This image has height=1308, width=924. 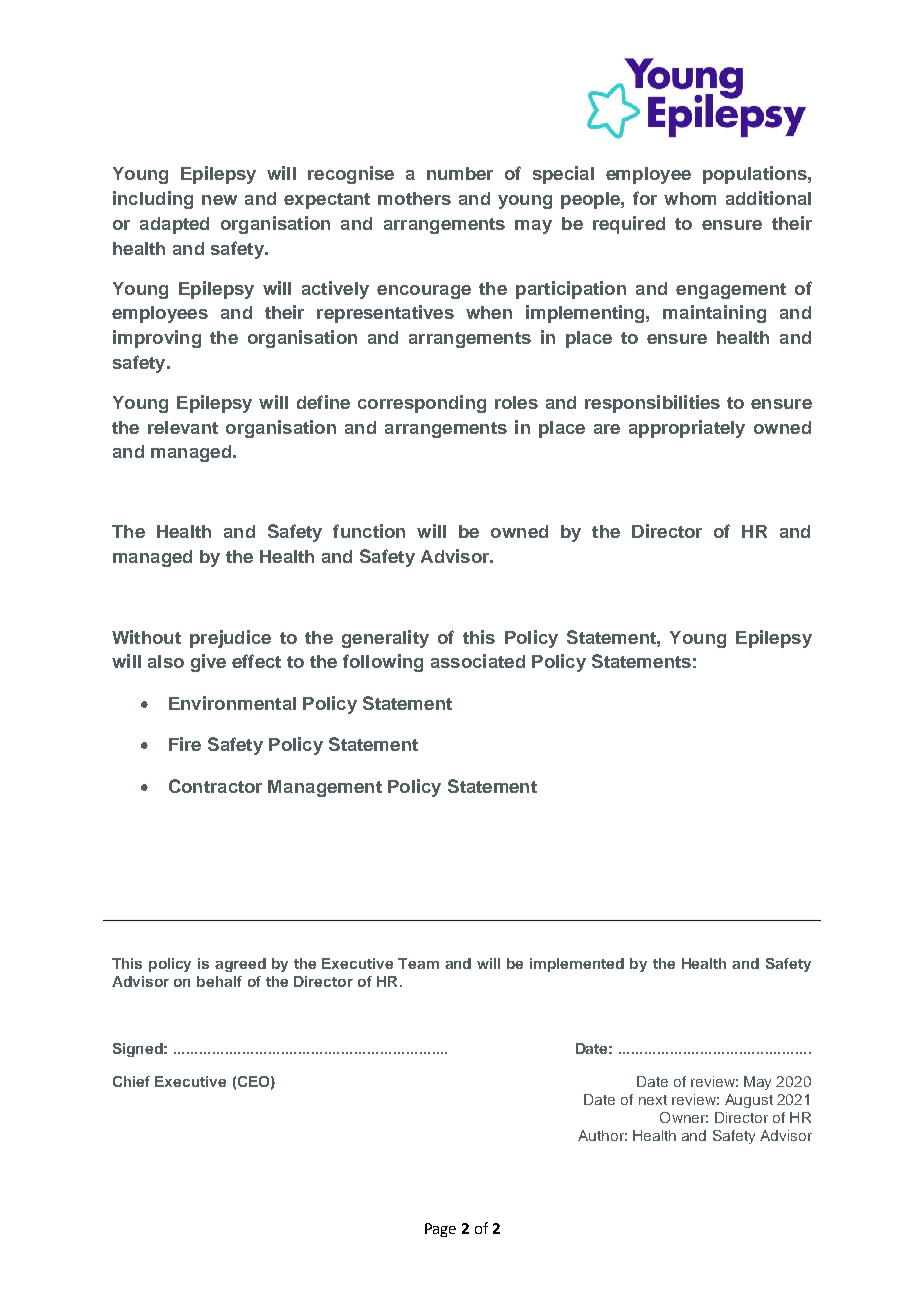 I want to click on mothers, so click(x=414, y=198).
